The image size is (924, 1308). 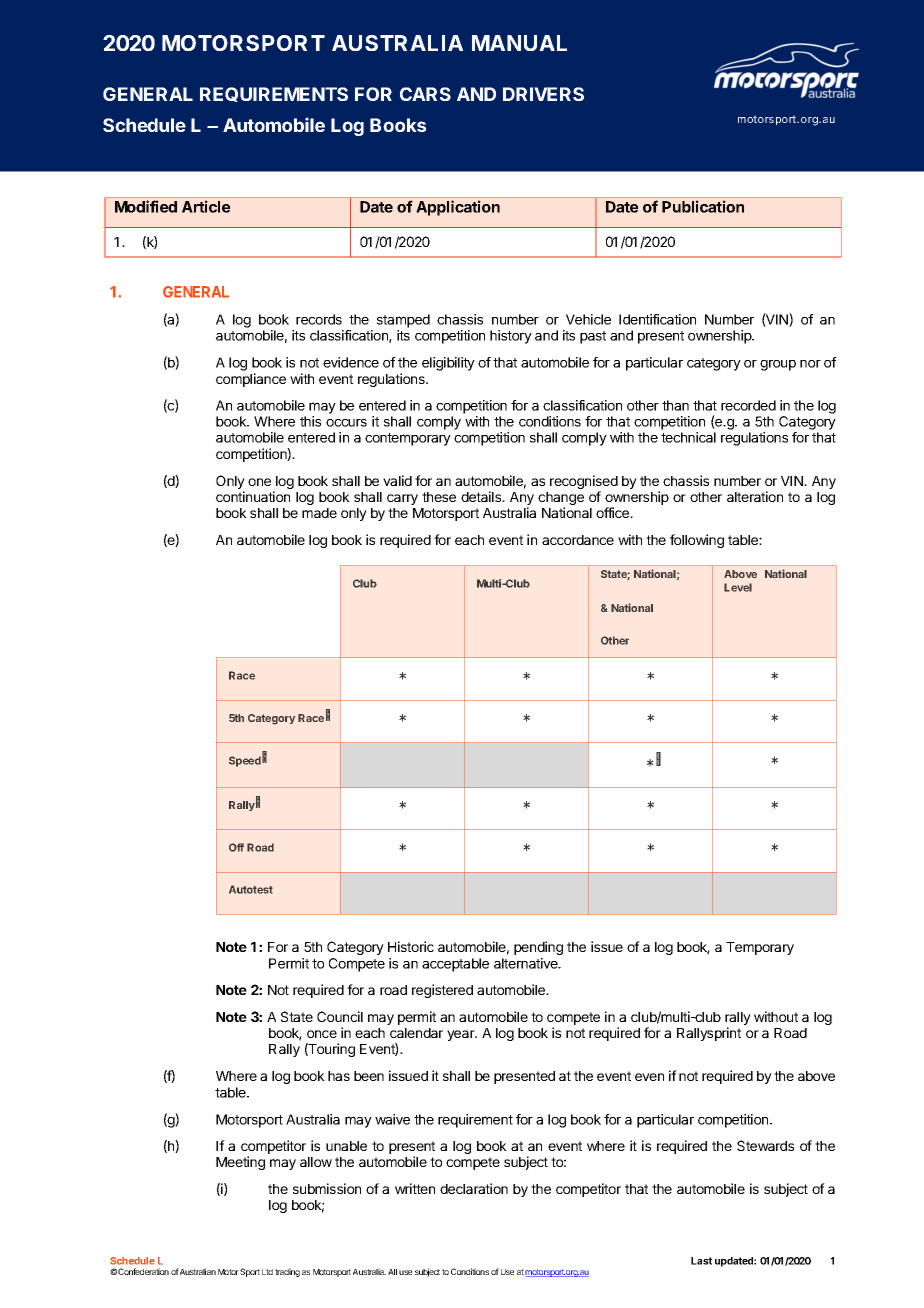 What do you see at coordinates (253, 496) in the page?
I see `continuation` at bounding box center [253, 496].
